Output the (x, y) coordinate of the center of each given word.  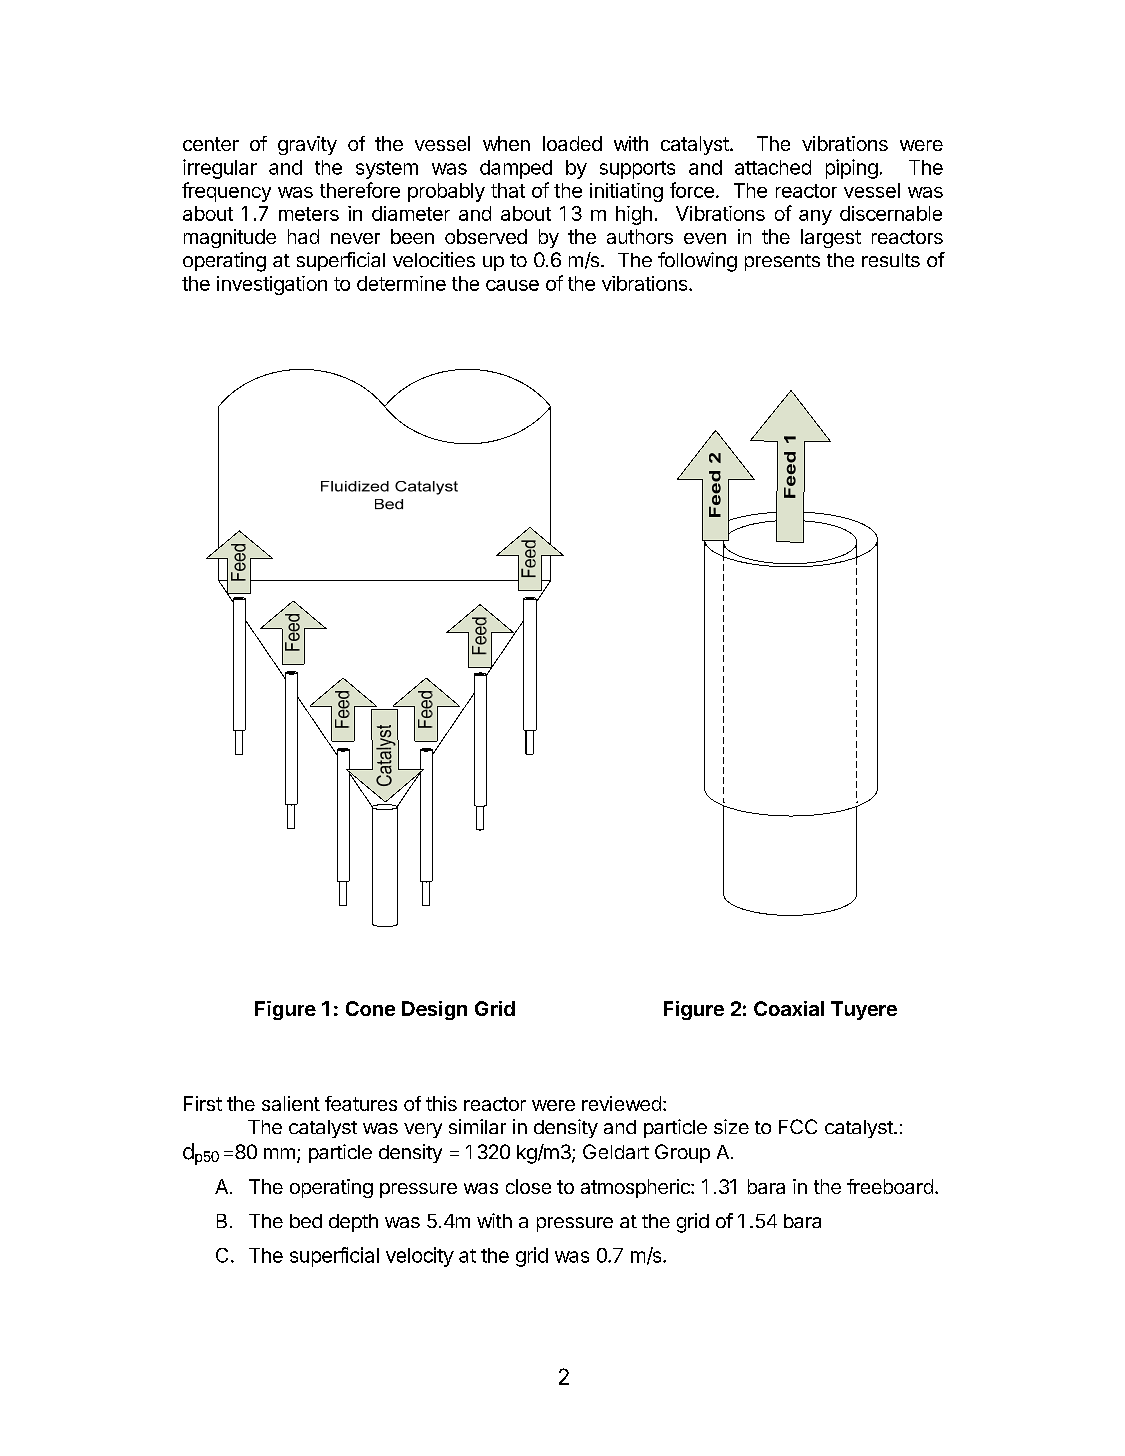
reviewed (621, 1103)
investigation (272, 285)
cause (512, 285)
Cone (370, 1008)
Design (434, 1010)
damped (516, 169)
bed (306, 1221)
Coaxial (789, 1008)
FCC (798, 1126)
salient (291, 1103)
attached (773, 167)
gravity (307, 145)
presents (782, 262)
